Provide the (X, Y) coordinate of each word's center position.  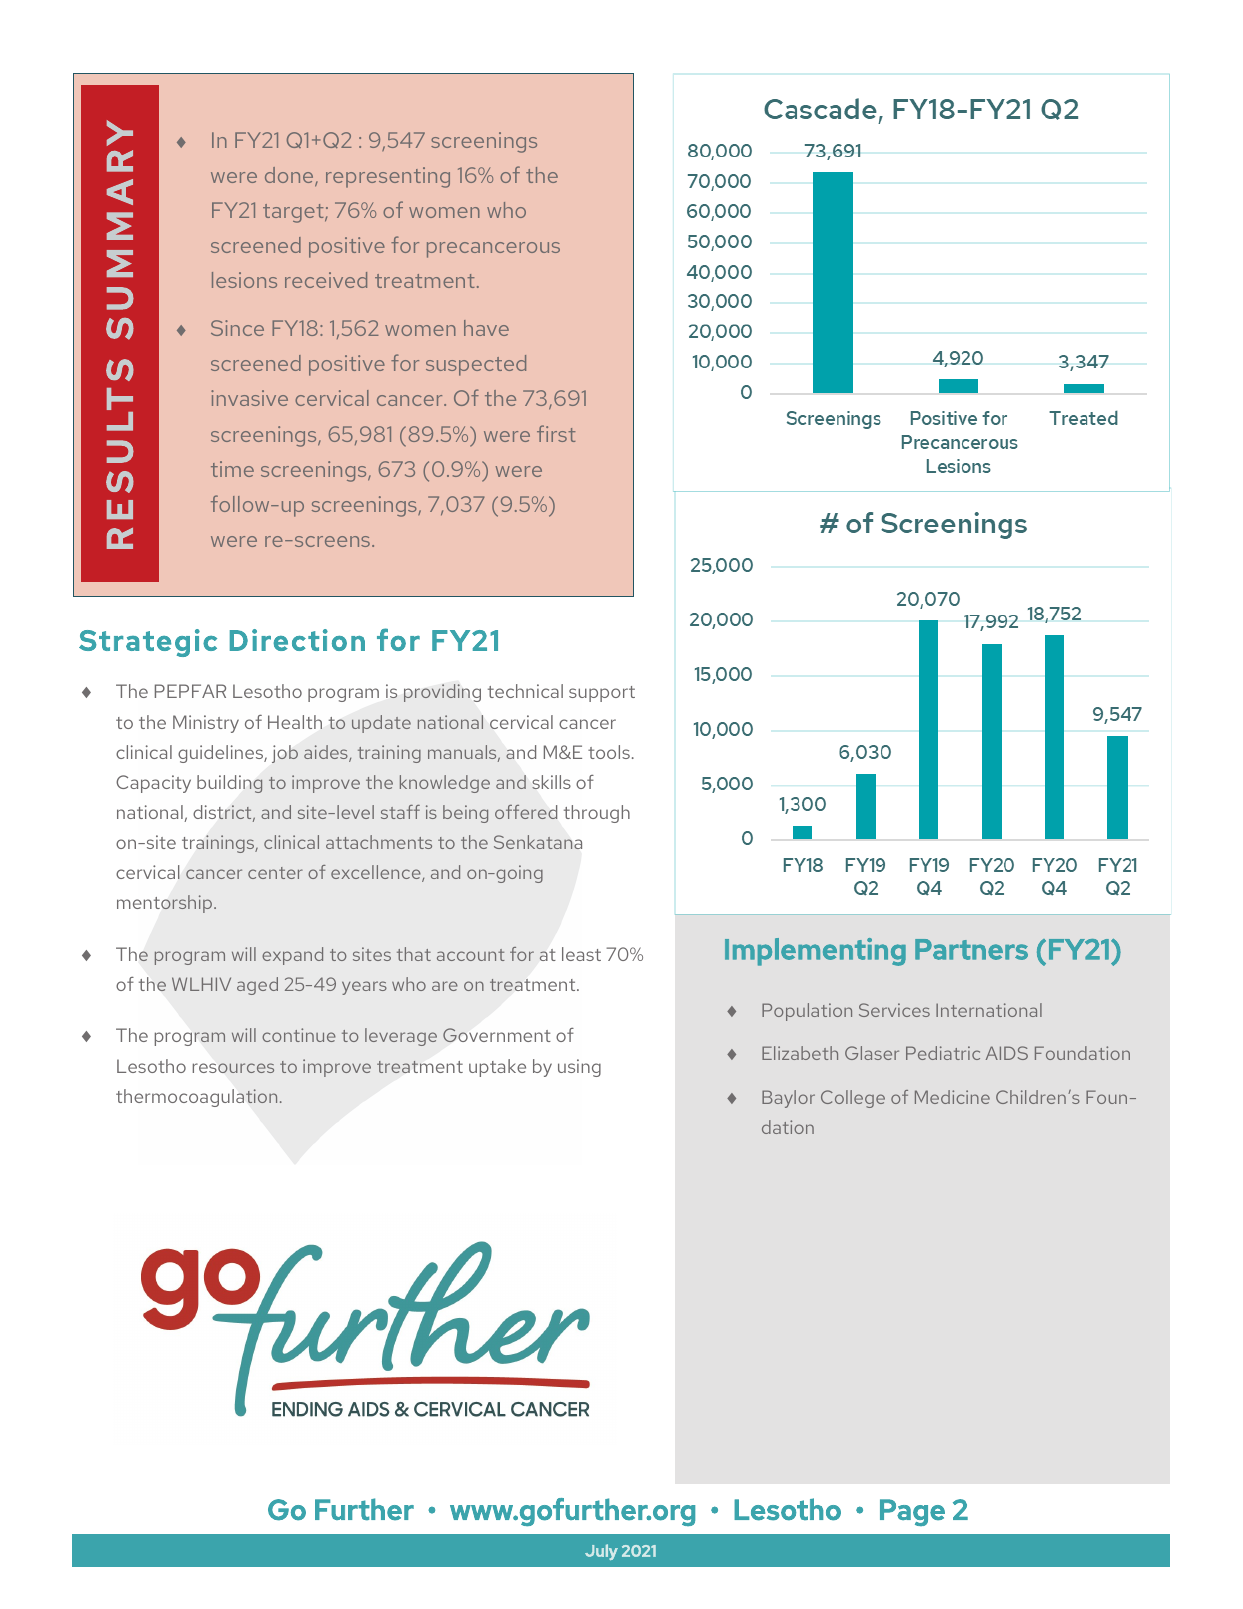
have (486, 328)
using (579, 1068)
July (601, 1552)
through (597, 814)
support (602, 694)
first (556, 433)
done (290, 176)
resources (233, 1068)
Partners (971, 949)
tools (609, 752)
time (232, 469)
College (853, 1099)
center (275, 873)
